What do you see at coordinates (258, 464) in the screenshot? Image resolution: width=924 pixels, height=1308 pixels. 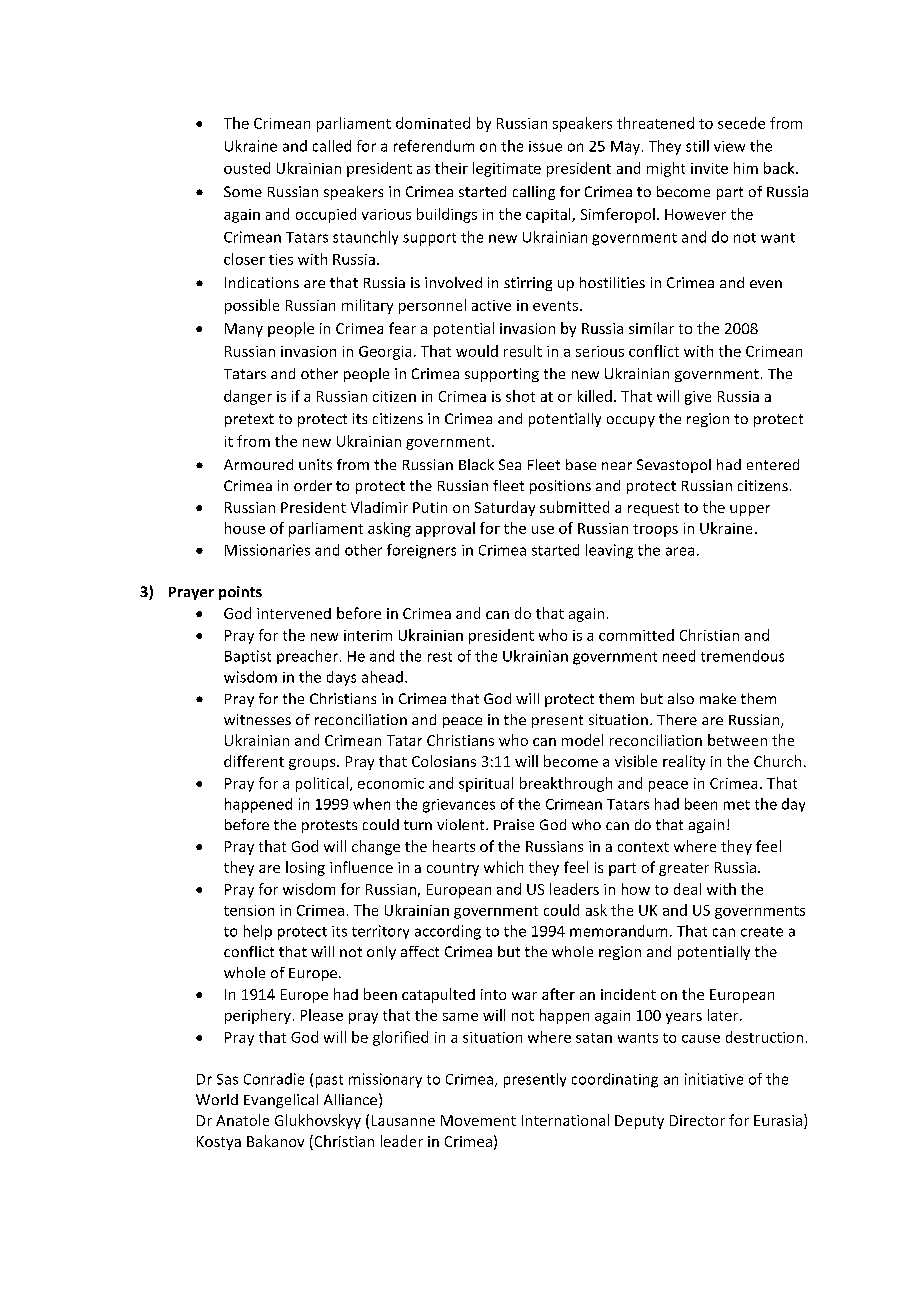 I see `Armoured` at bounding box center [258, 464].
